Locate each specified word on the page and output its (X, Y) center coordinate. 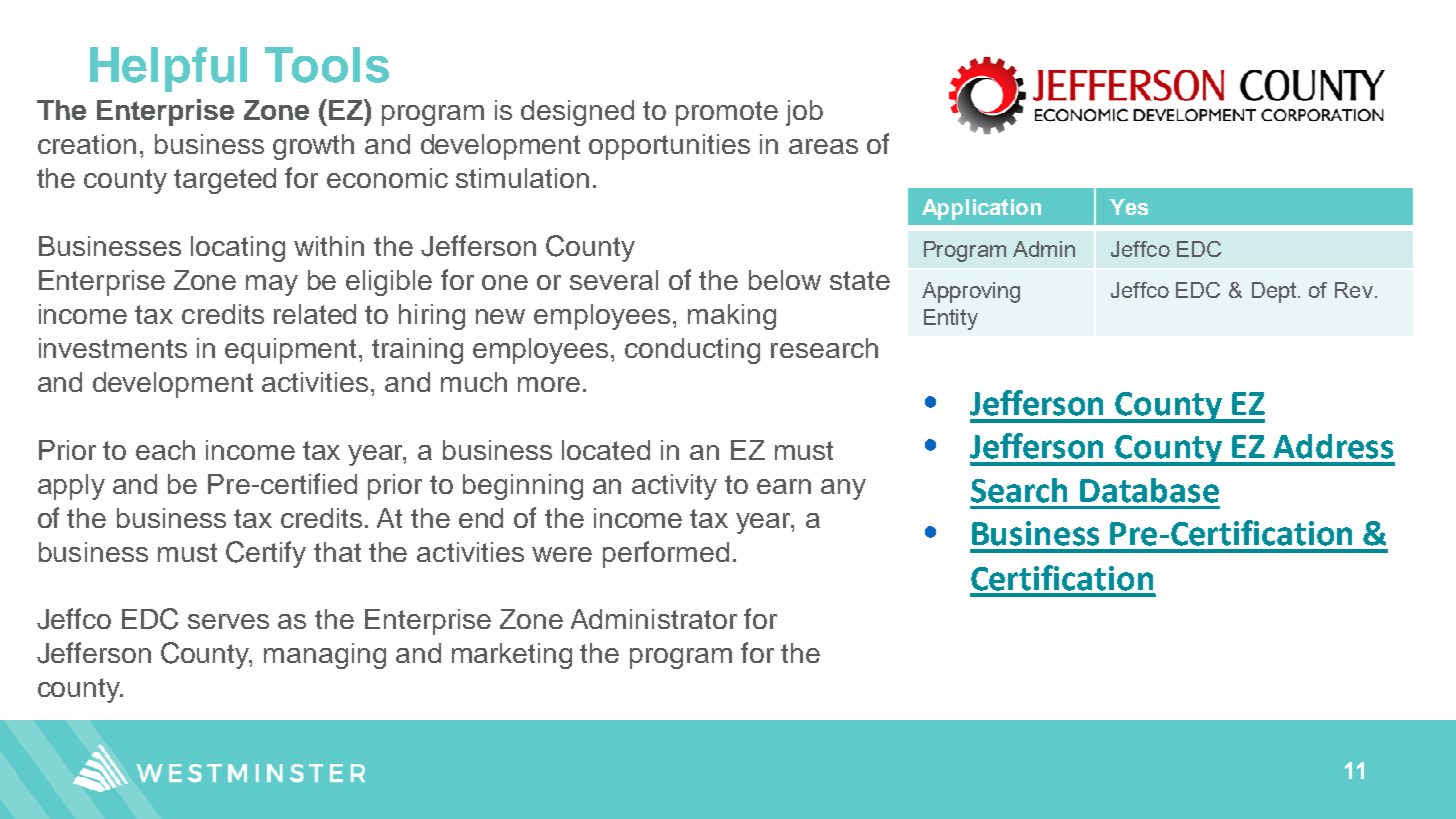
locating (238, 249)
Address (1333, 446)
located (606, 450)
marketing (512, 656)
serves (228, 621)
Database (1149, 490)
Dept (1275, 292)
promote (727, 113)
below (785, 280)
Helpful (168, 69)
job (804, 113)
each (165, 450)
